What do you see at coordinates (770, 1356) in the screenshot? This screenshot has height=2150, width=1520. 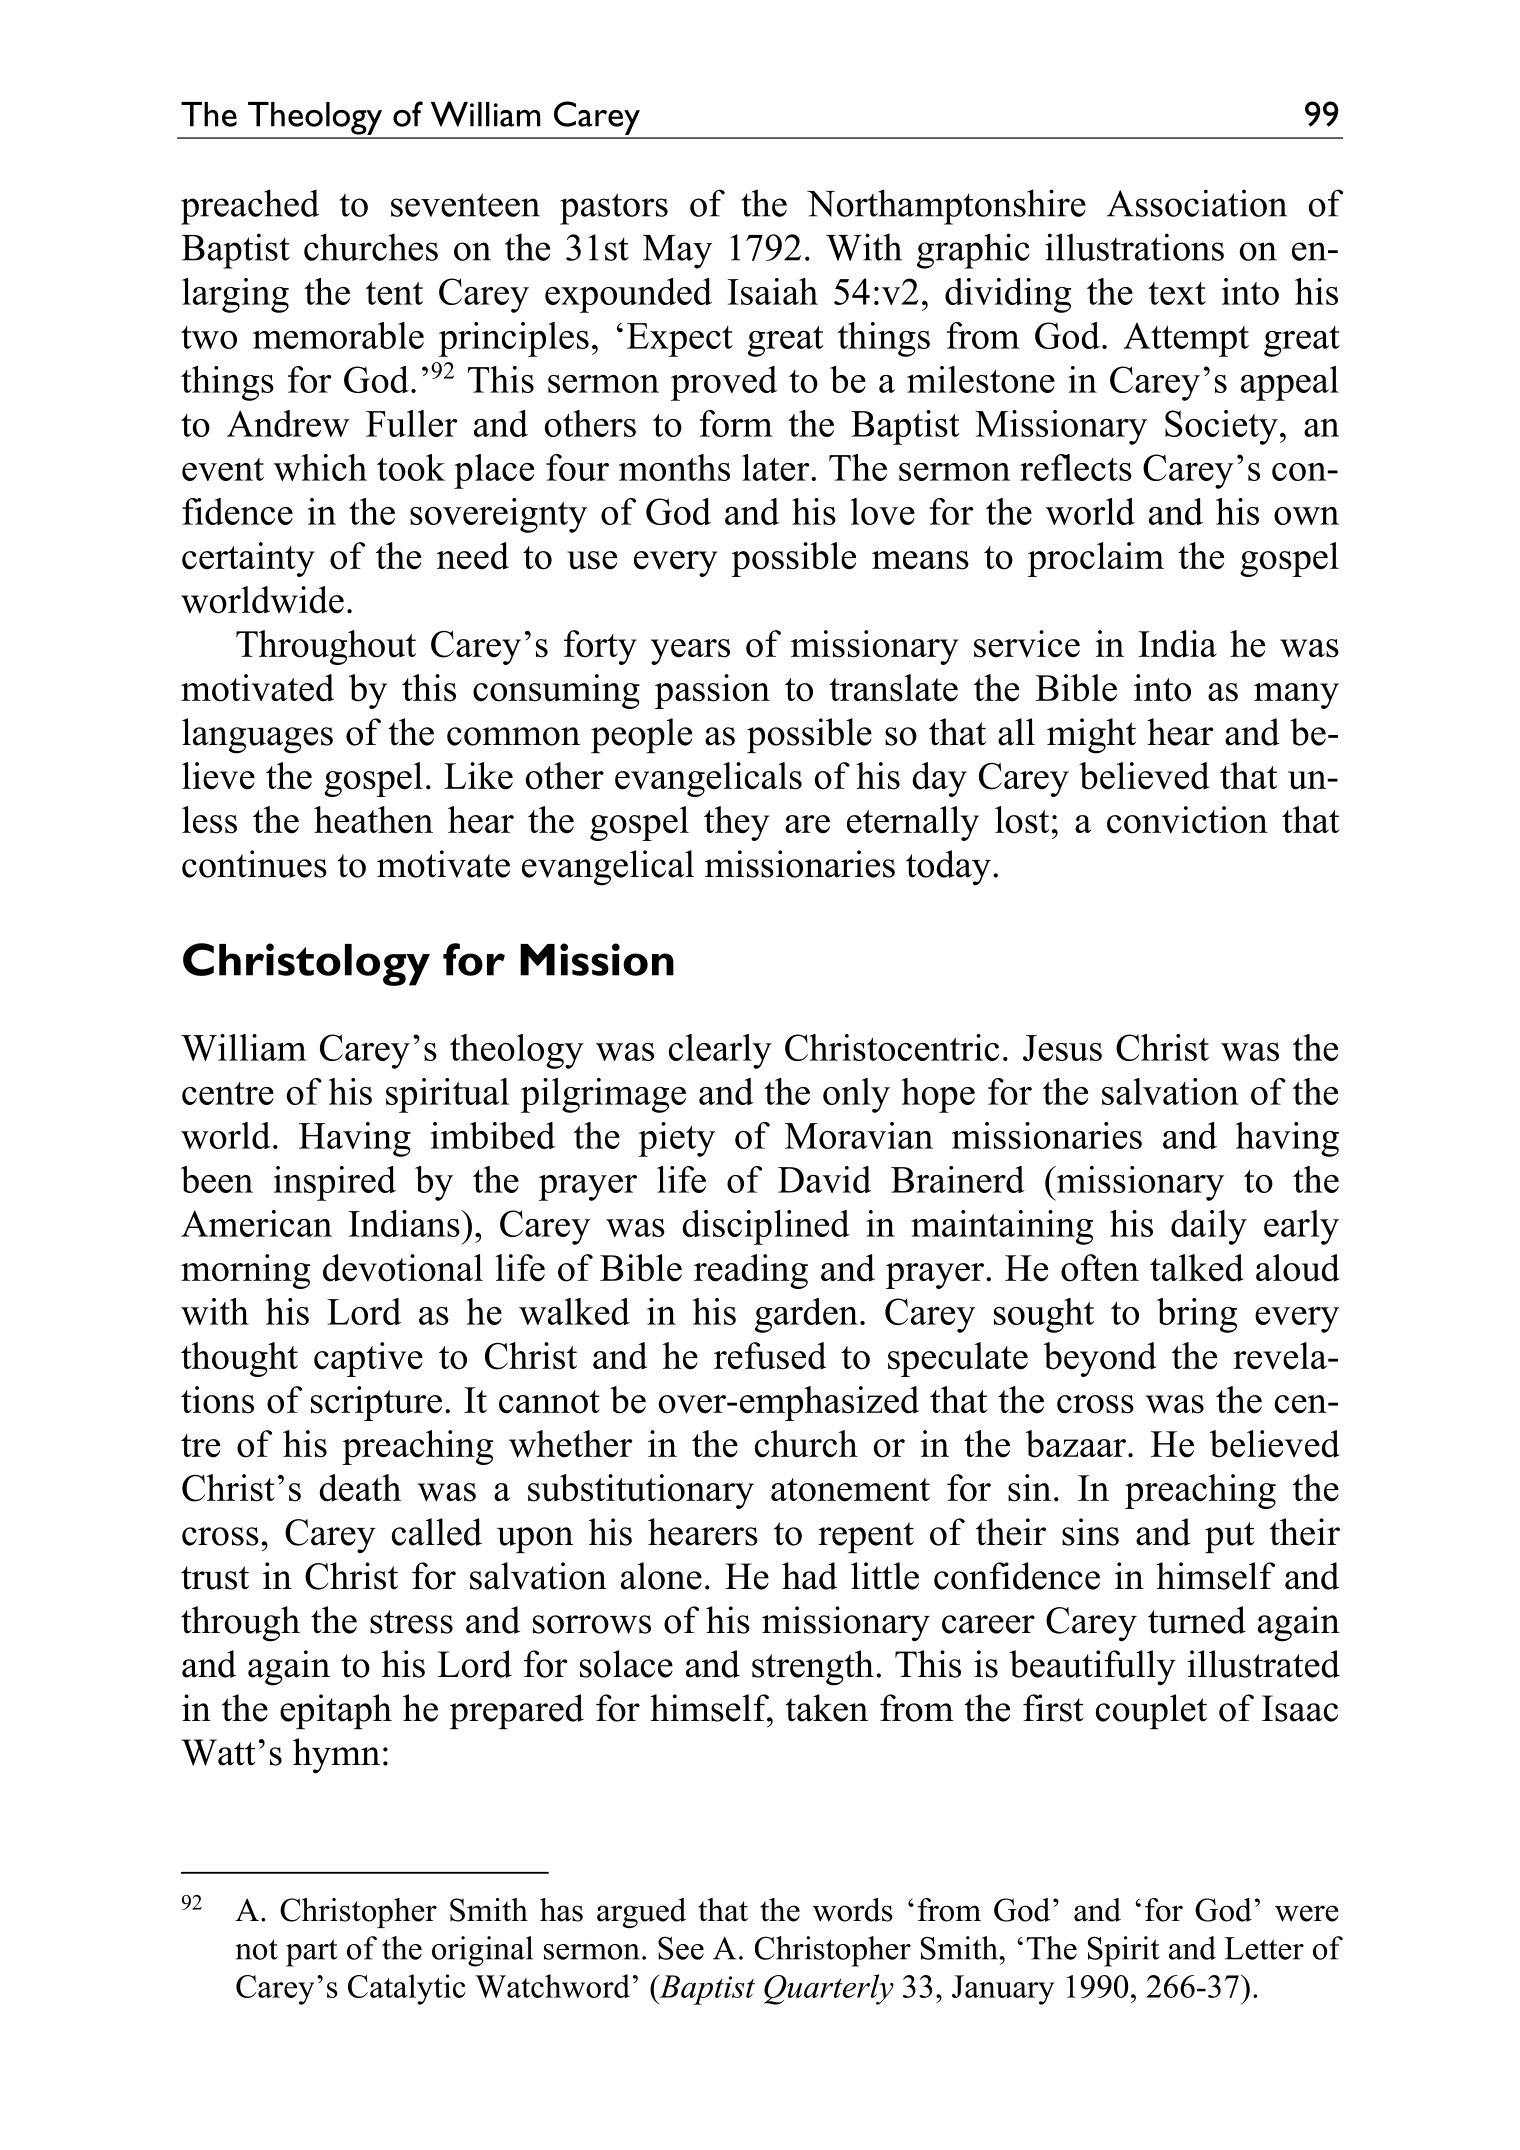 I see `refused` at bounding box center [770, 1356].
